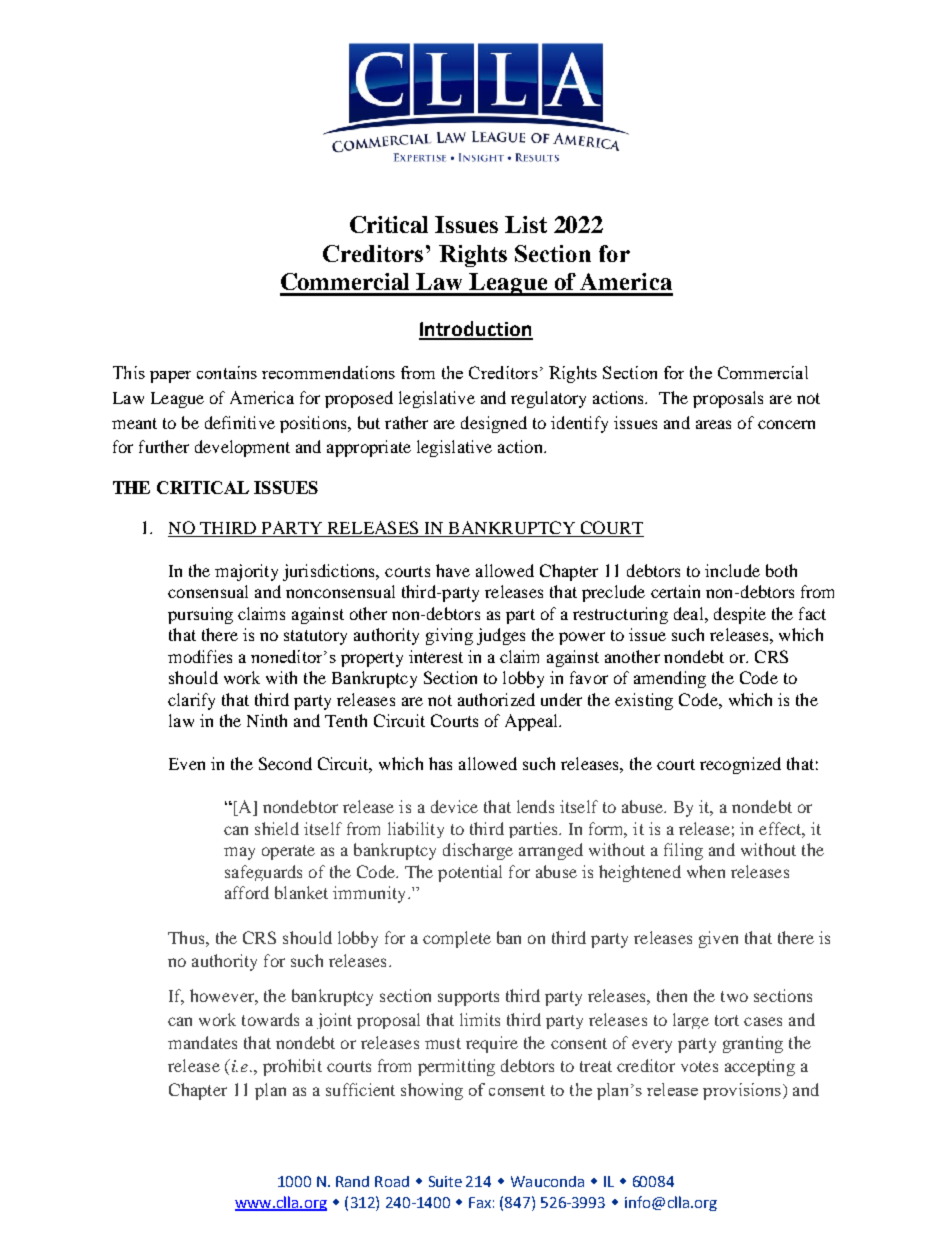  Describe the element at coordinates (526, 224) in the screenshot. I see `List` at that location.
